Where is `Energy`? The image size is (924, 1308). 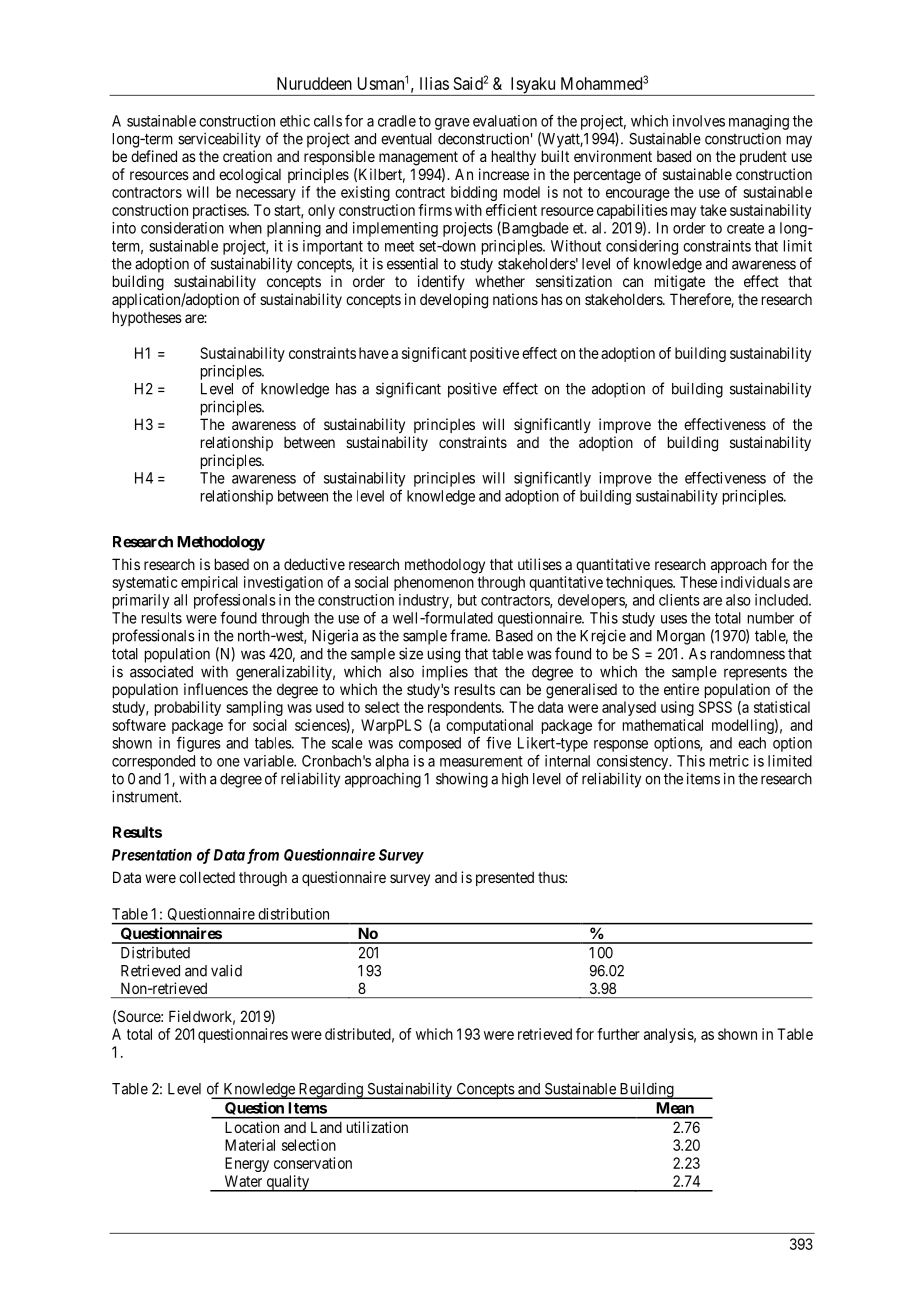 Energy is located at coordinates (247, 1164).
